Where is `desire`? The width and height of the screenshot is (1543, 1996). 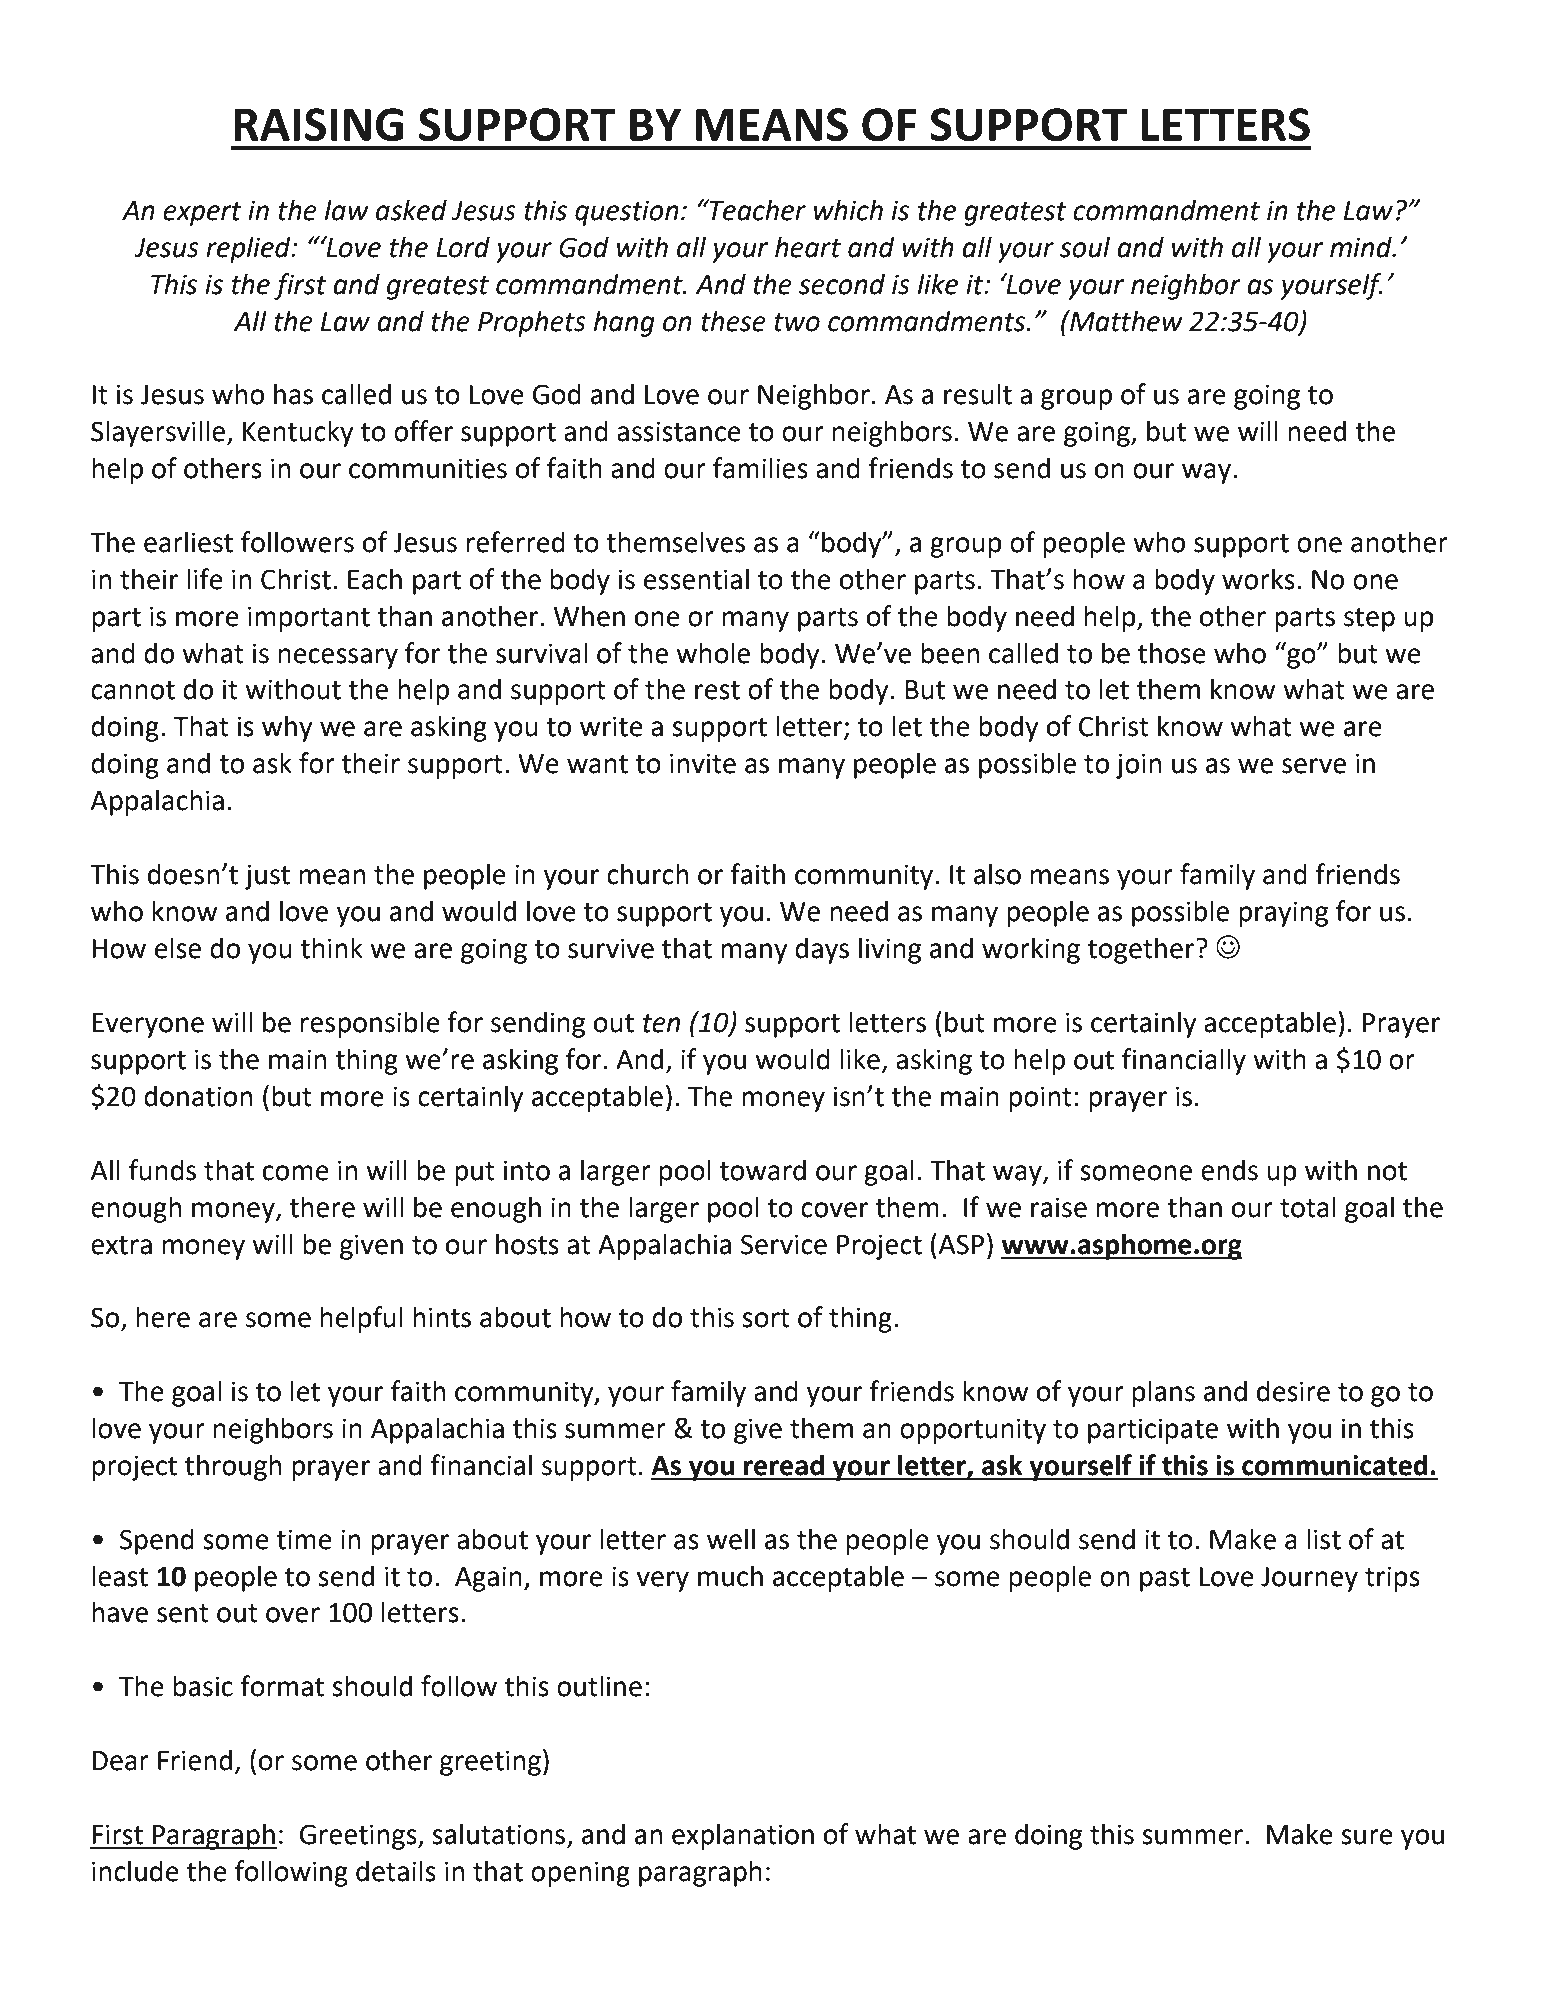 desire is located at coordinates (1293, 1391).
